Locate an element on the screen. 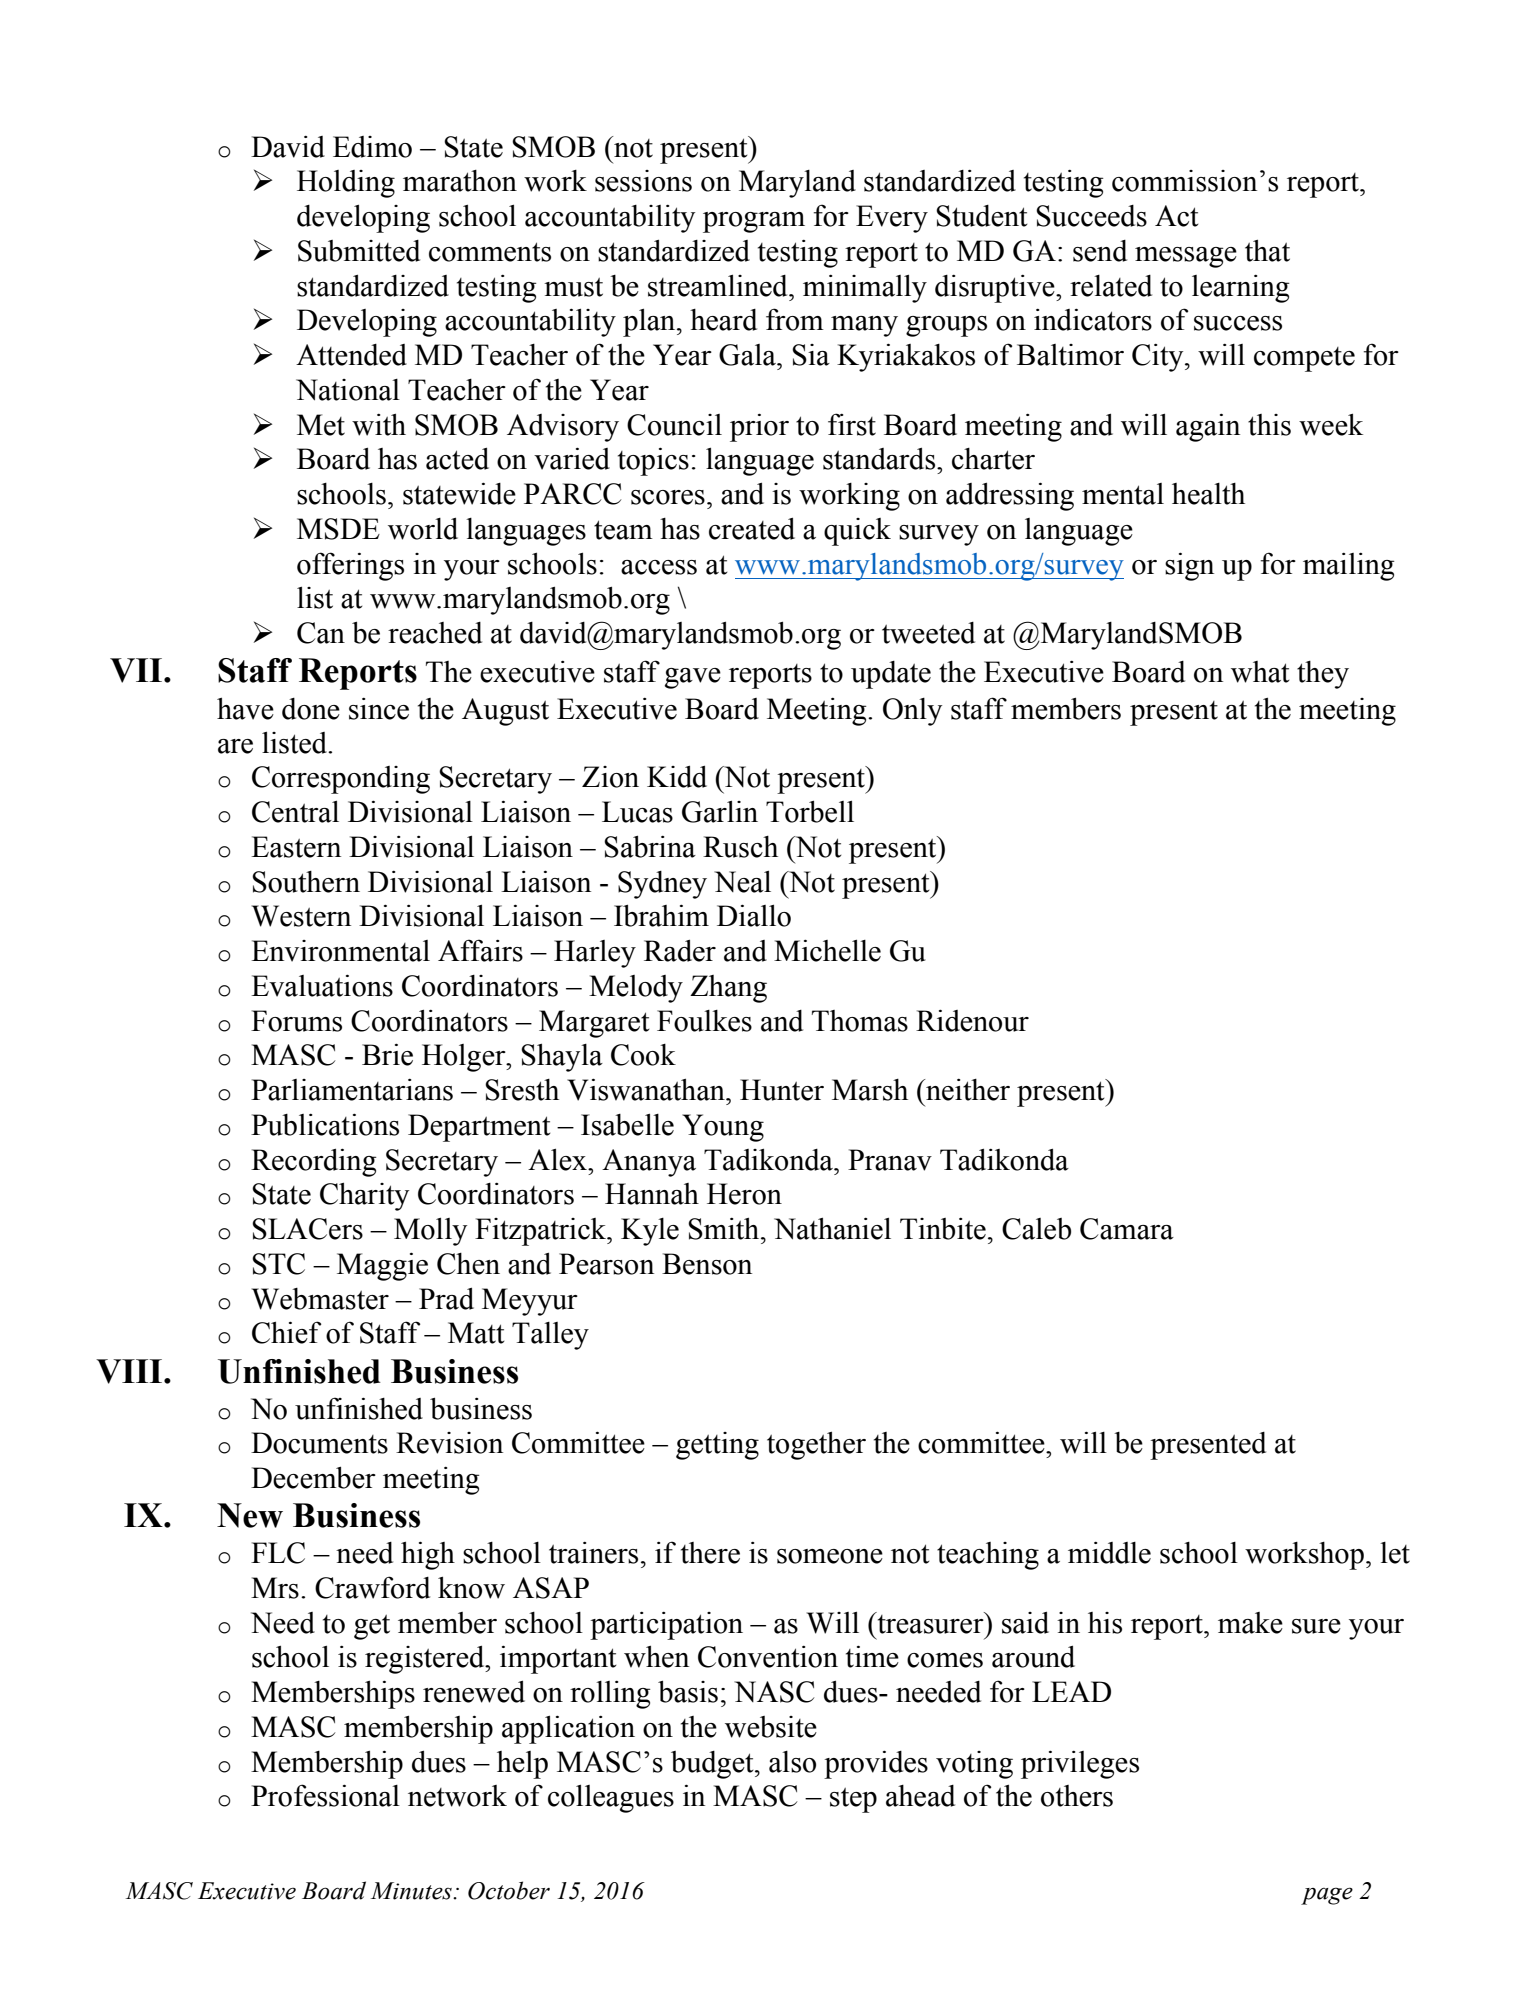 The height and width of the screenshot is (1993, 1540). Chief is located at coordinates (286, 1332).
